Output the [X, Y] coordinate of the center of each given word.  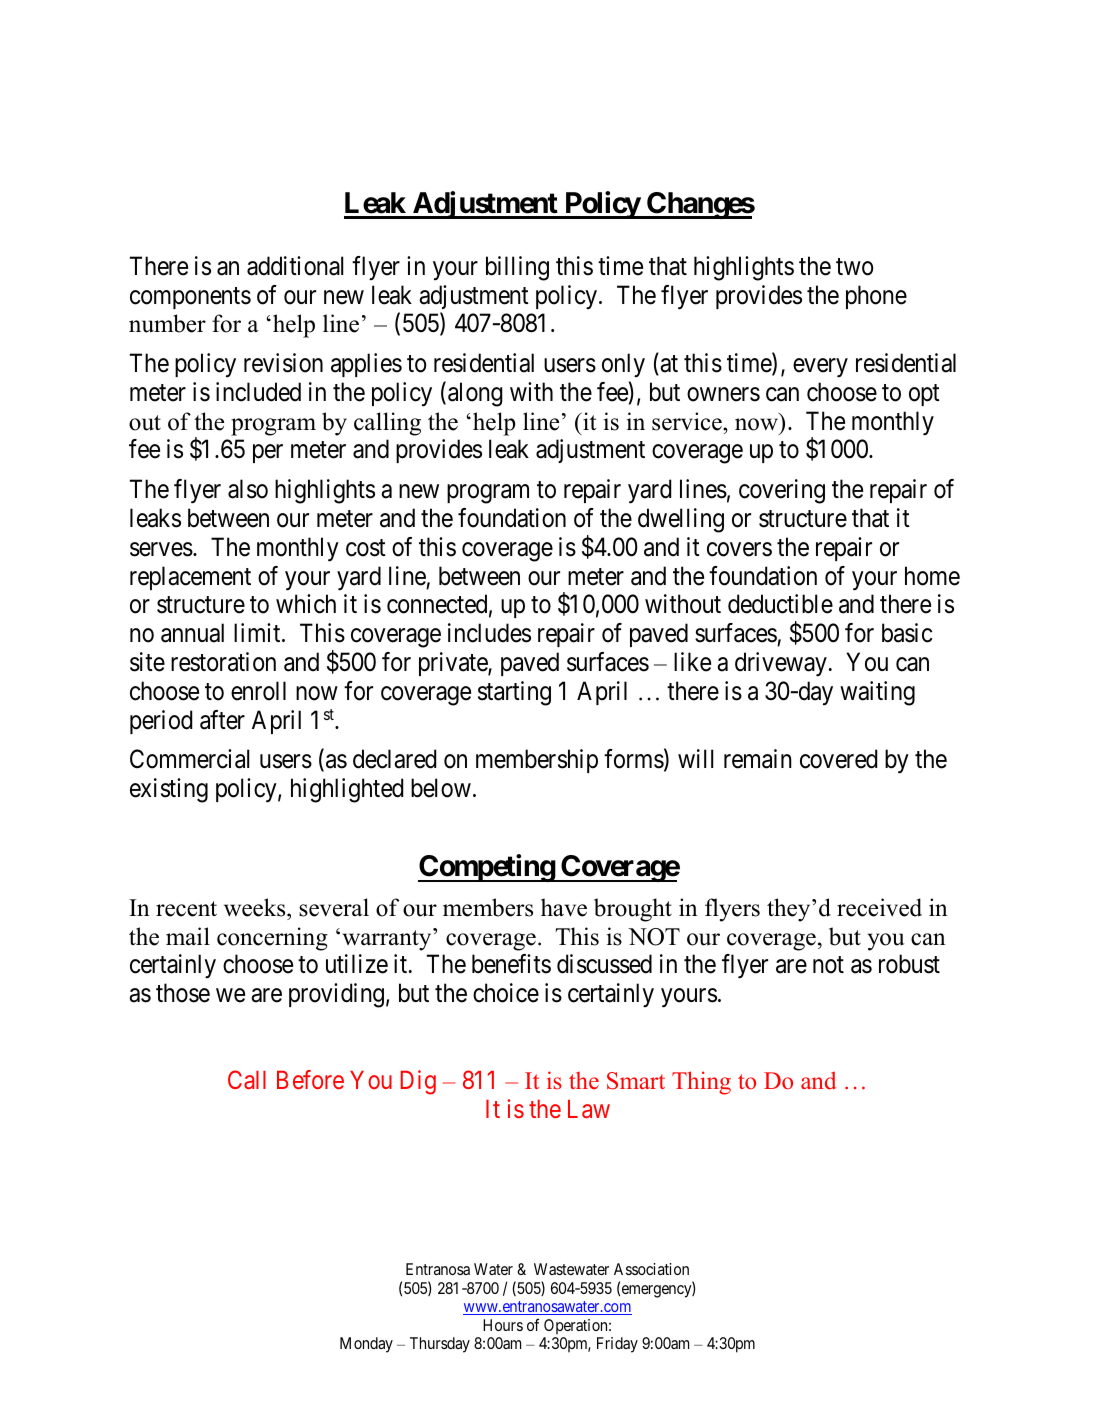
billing [517, 268]
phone [876, 297]
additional [295, 266]
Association [651, 1269]
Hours [503, 1325]
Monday [366, 1345]
